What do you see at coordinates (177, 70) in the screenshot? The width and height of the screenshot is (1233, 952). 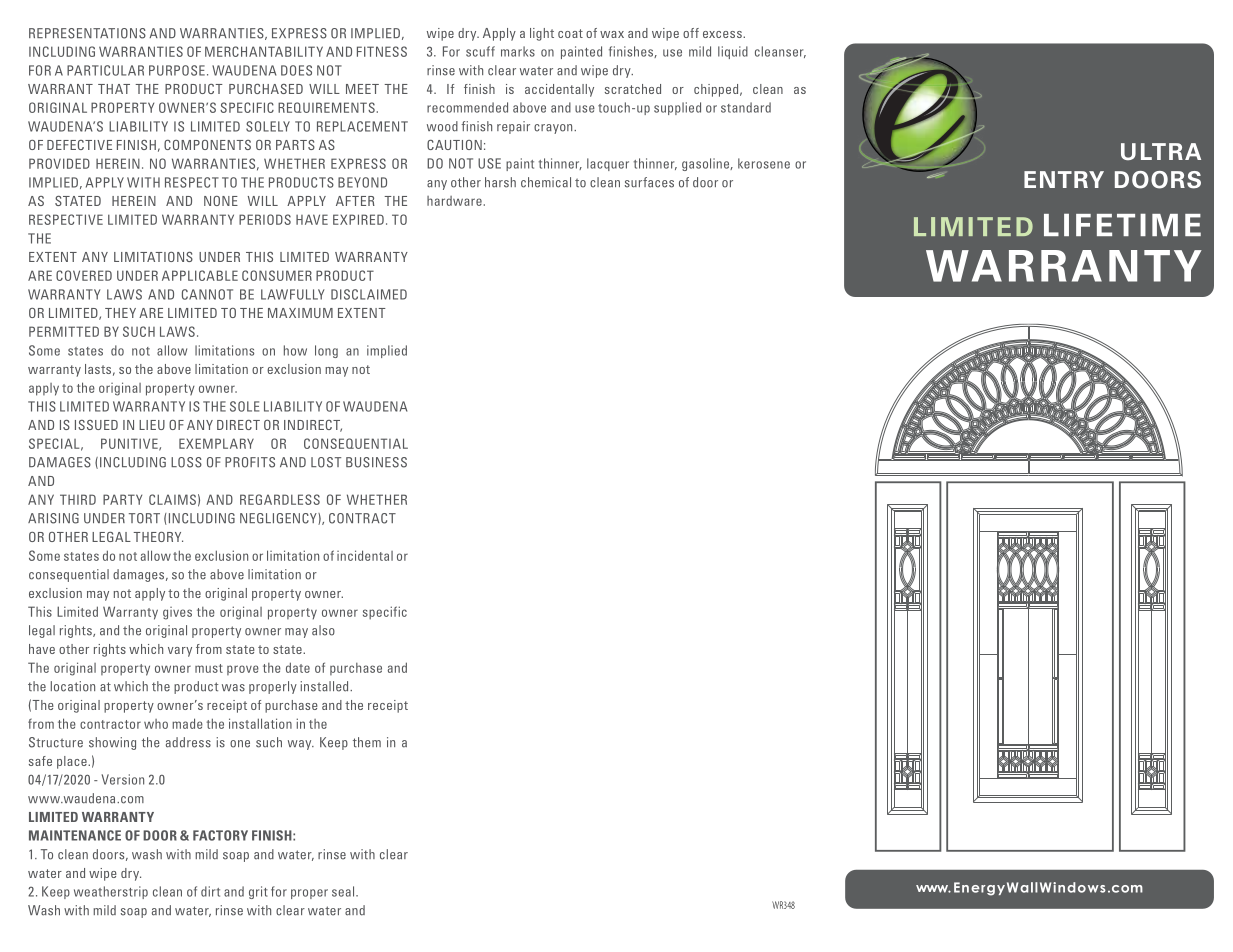 I see `PURPOSE` at bounding box center [177, 70].
